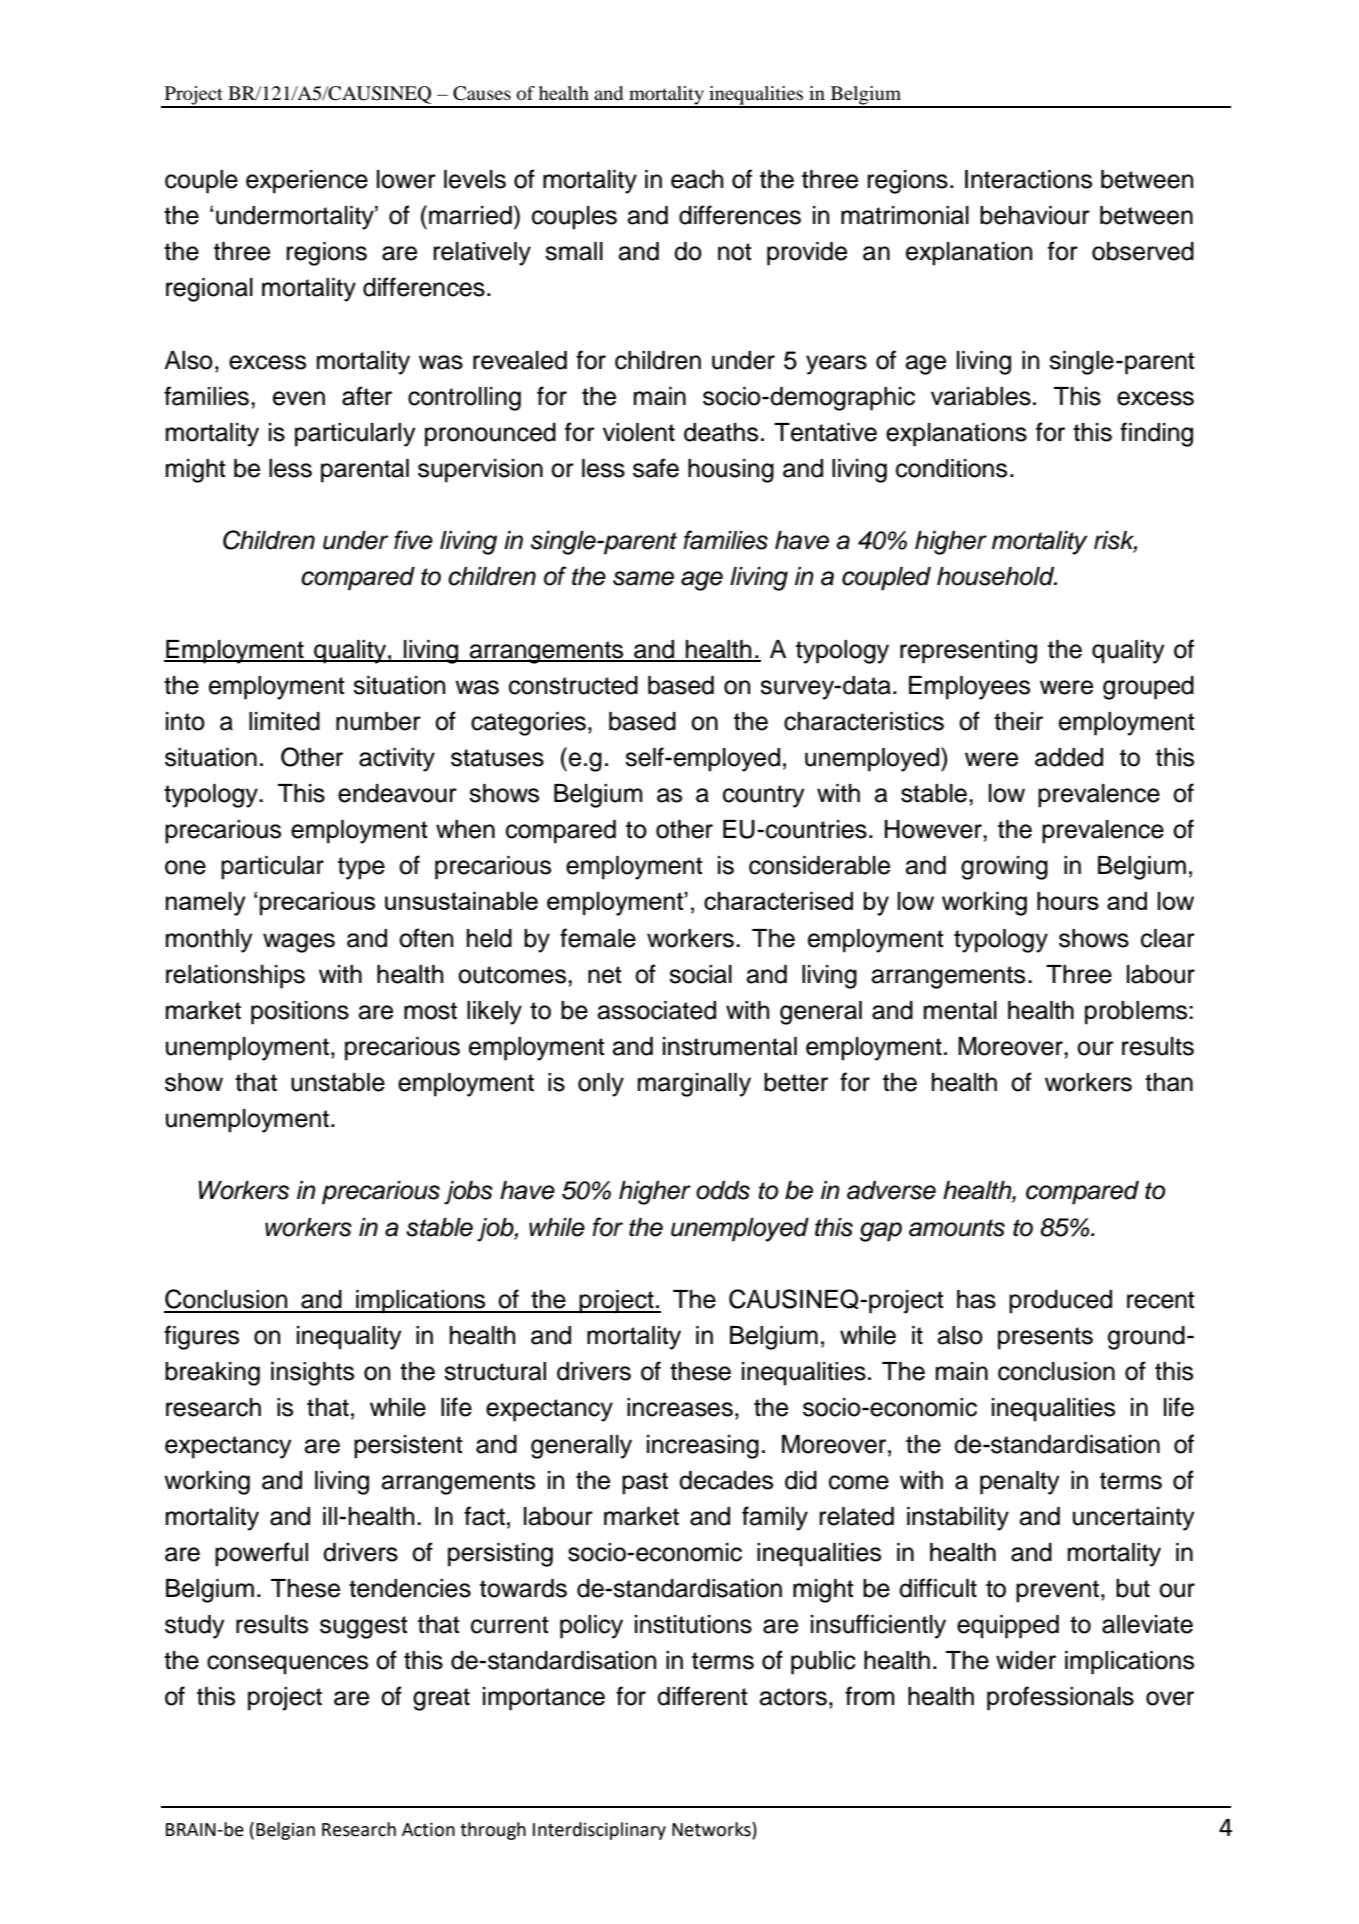 This document has width=1359, height=1924. Describe the element at coordinates (201, 1337) in the document. I see `figures` at that location.
